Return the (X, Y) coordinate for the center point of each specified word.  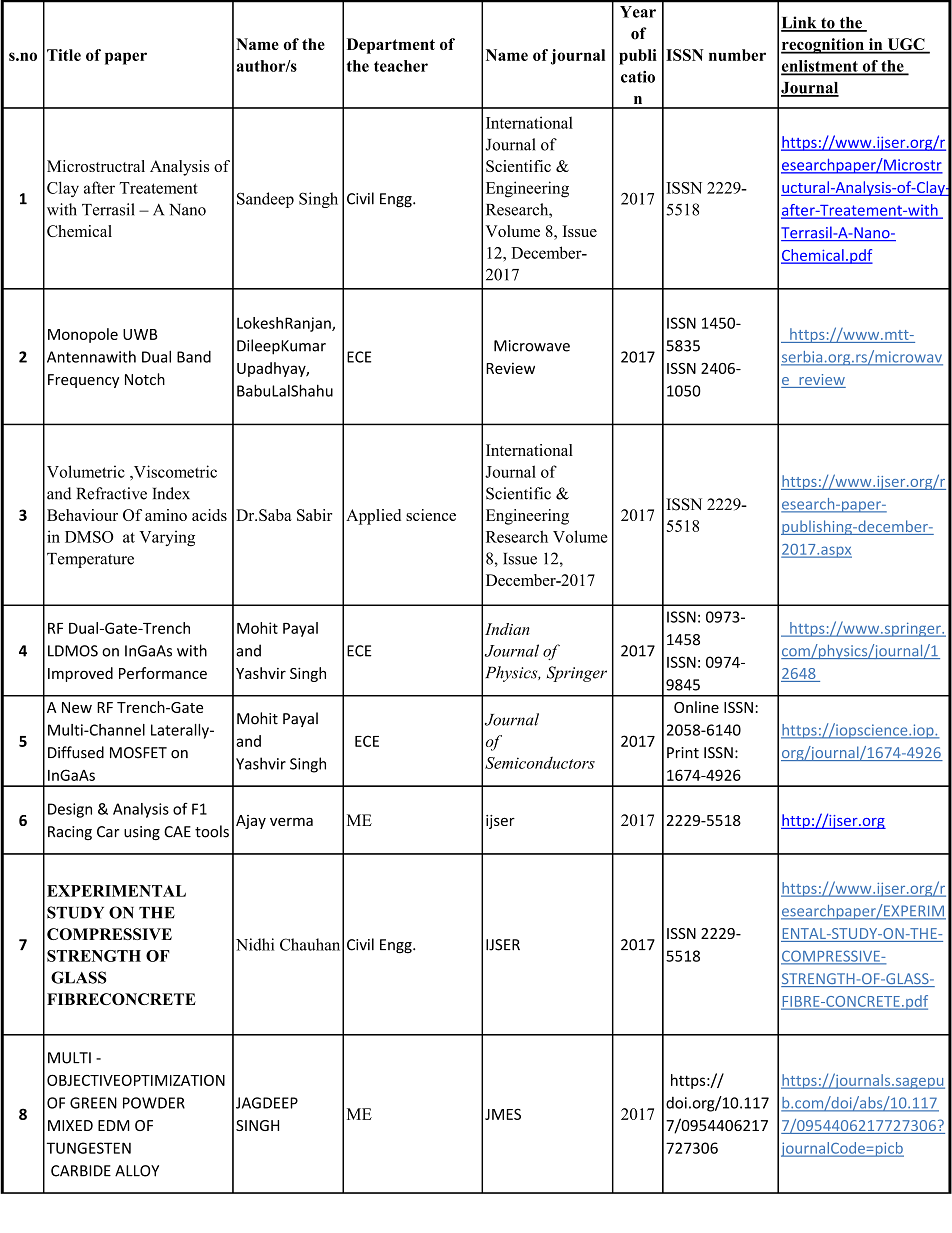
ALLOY (137, 1171)
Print (683, 753)
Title (64, 55)
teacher (401, 66)
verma (291, 821)
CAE (177, 832)
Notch (145, 379)
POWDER (154, 1103)
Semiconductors (540, 762)
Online (696, 707)
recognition (823, 46)
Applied (373, 517)
